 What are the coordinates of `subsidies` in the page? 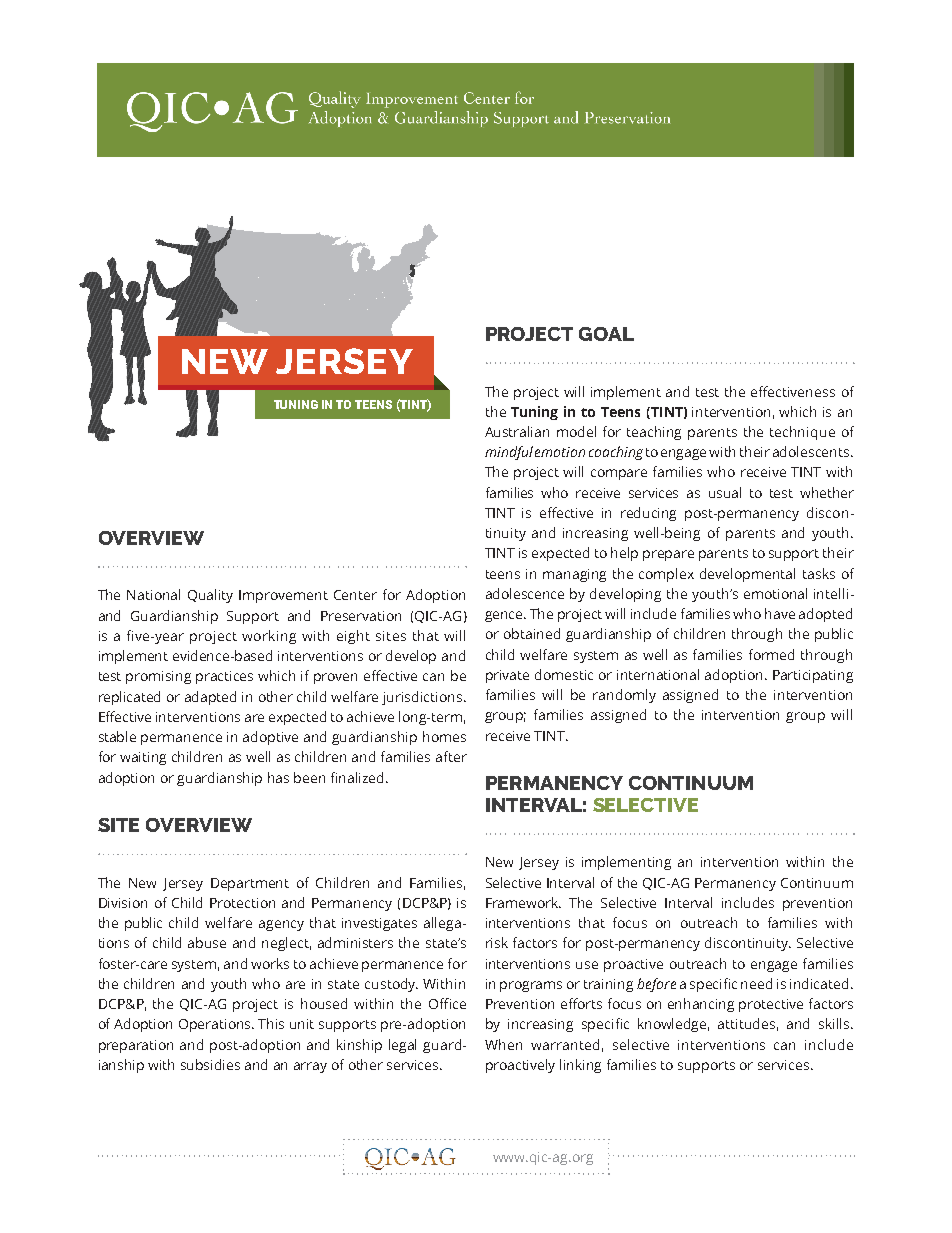 It's located at (210, 1064).
